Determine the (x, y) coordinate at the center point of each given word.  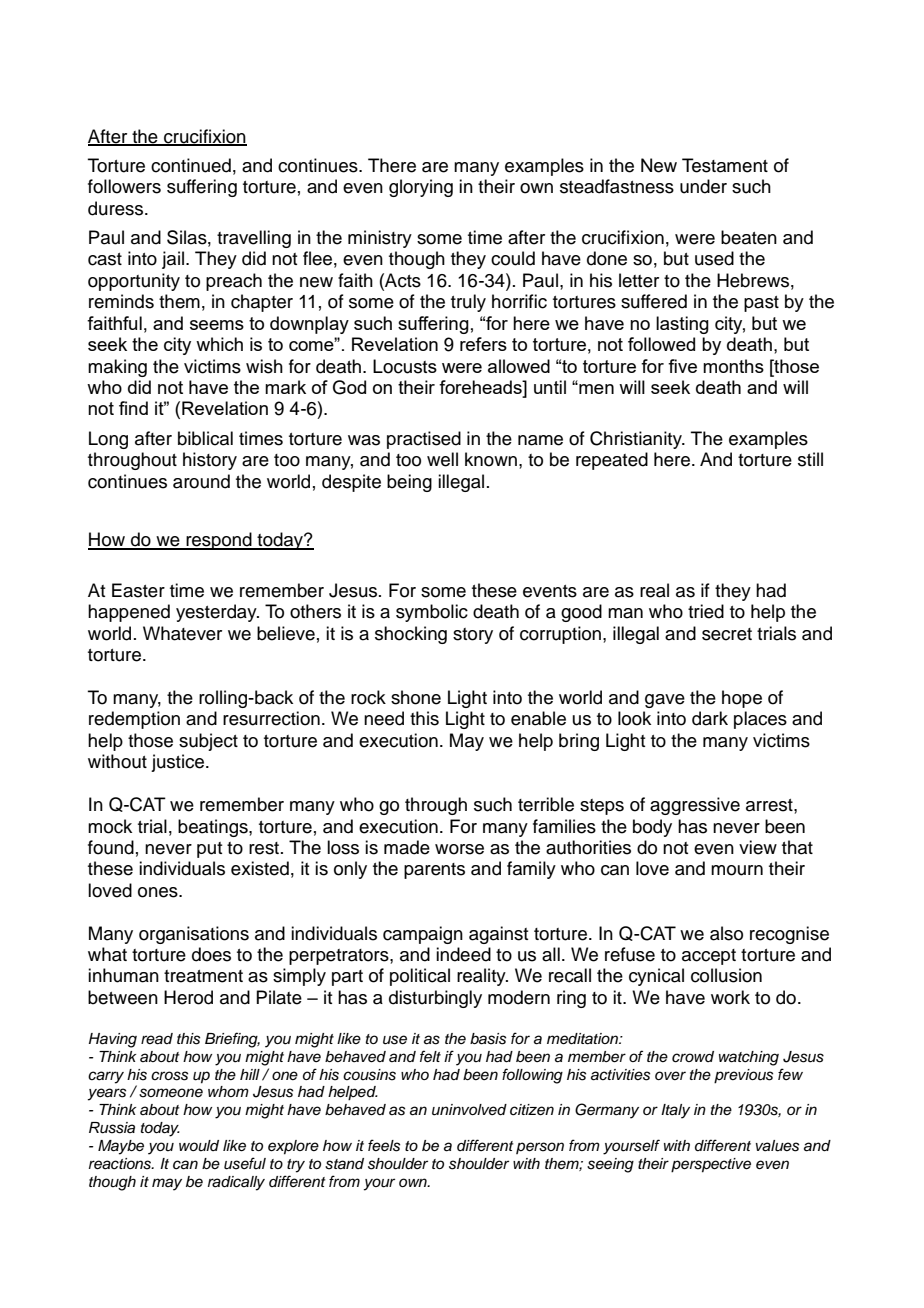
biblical (205, 438)
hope (742, 699)
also (726, 933)
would (199, 1146)
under (703, 186)
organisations (194, 935)
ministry (380, 239)
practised (424, 440)
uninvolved (469, 1110)
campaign (423, 935)
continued (191, 165)
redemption (134, 720)
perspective (711, 1165)
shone (416, 697)
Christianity (637, 440)
